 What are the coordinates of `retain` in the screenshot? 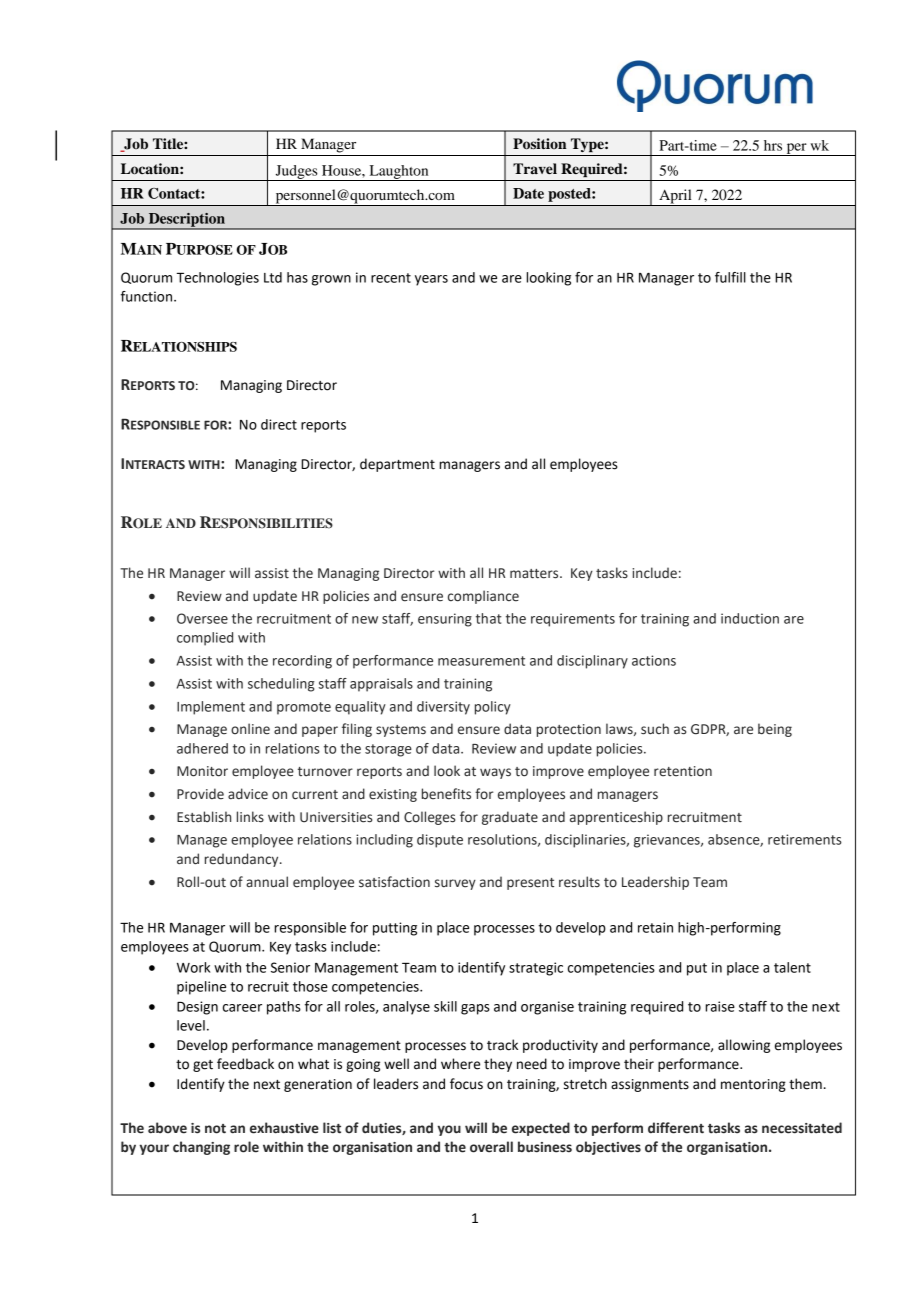 It's located at (655, 927).
